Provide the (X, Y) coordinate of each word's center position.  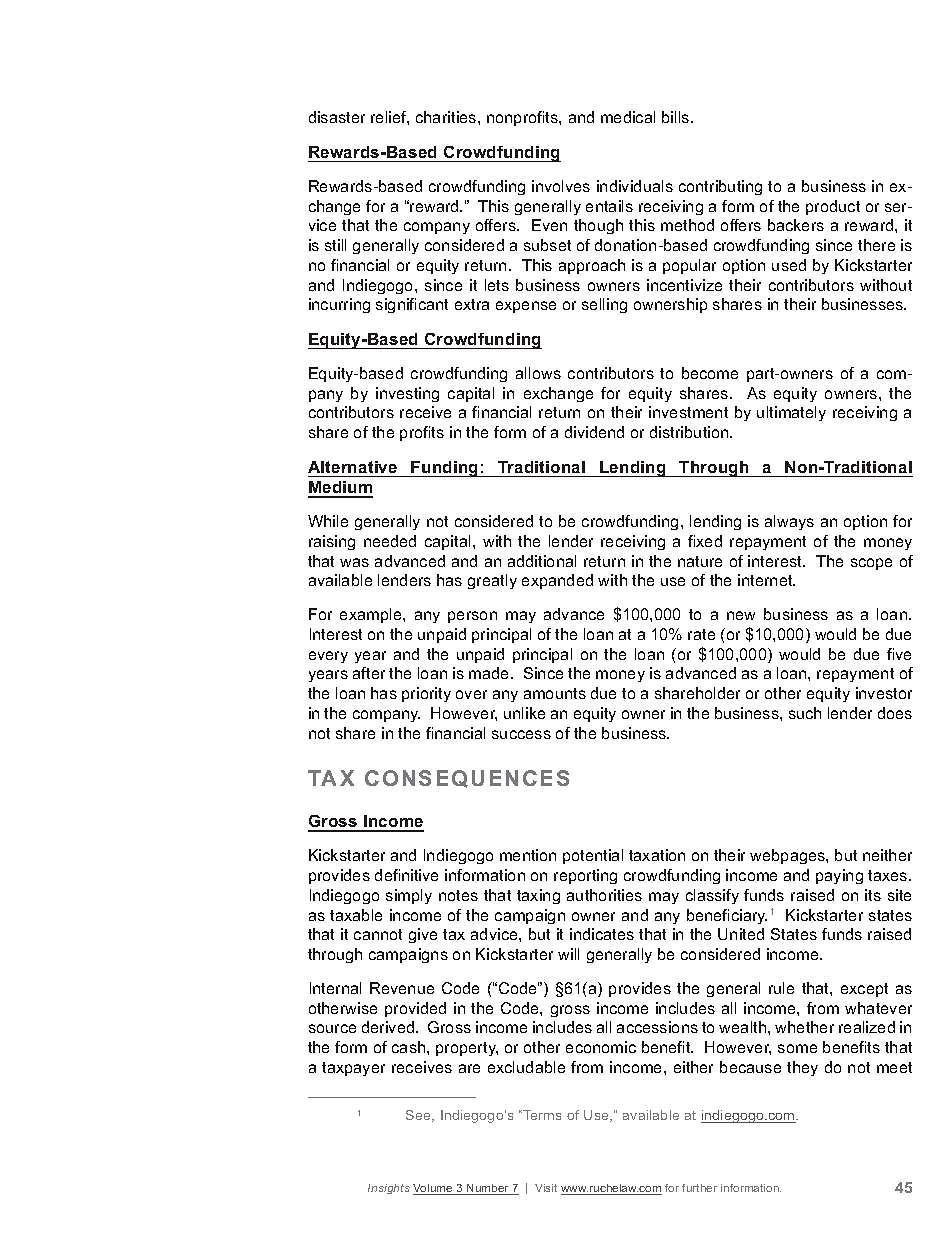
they (802, 1068)
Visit (546, 1188)
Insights (389, 1189)
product (833, 207)
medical (628, 117)
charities (447, 117)
